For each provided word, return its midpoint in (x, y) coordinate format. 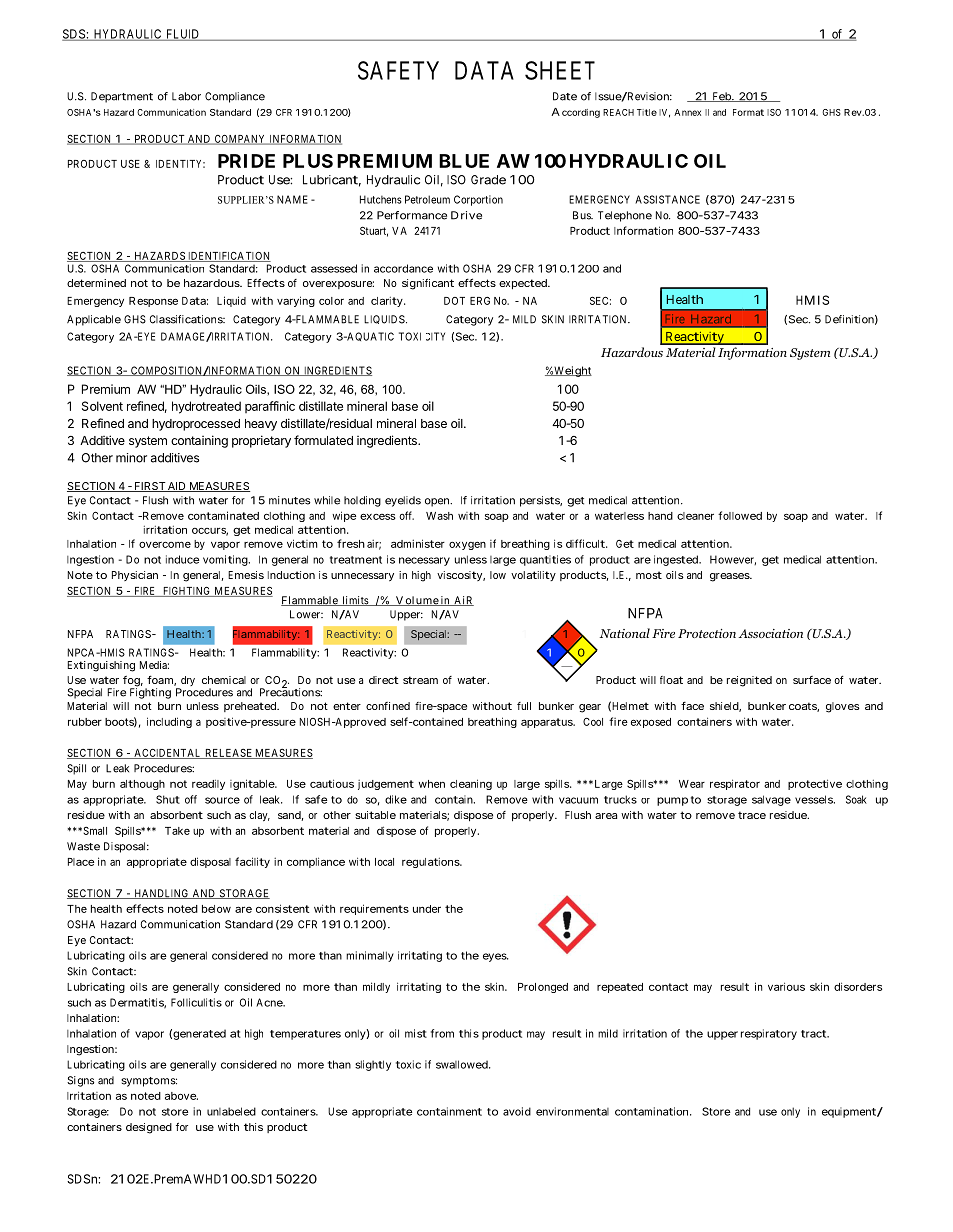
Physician (135, 576)
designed (149, 1128)
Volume (416, 601)
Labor (186, 96)
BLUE (464, 161)
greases (730, 577)
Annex (687, 112)
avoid (517, 1111)
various (786, 986)
